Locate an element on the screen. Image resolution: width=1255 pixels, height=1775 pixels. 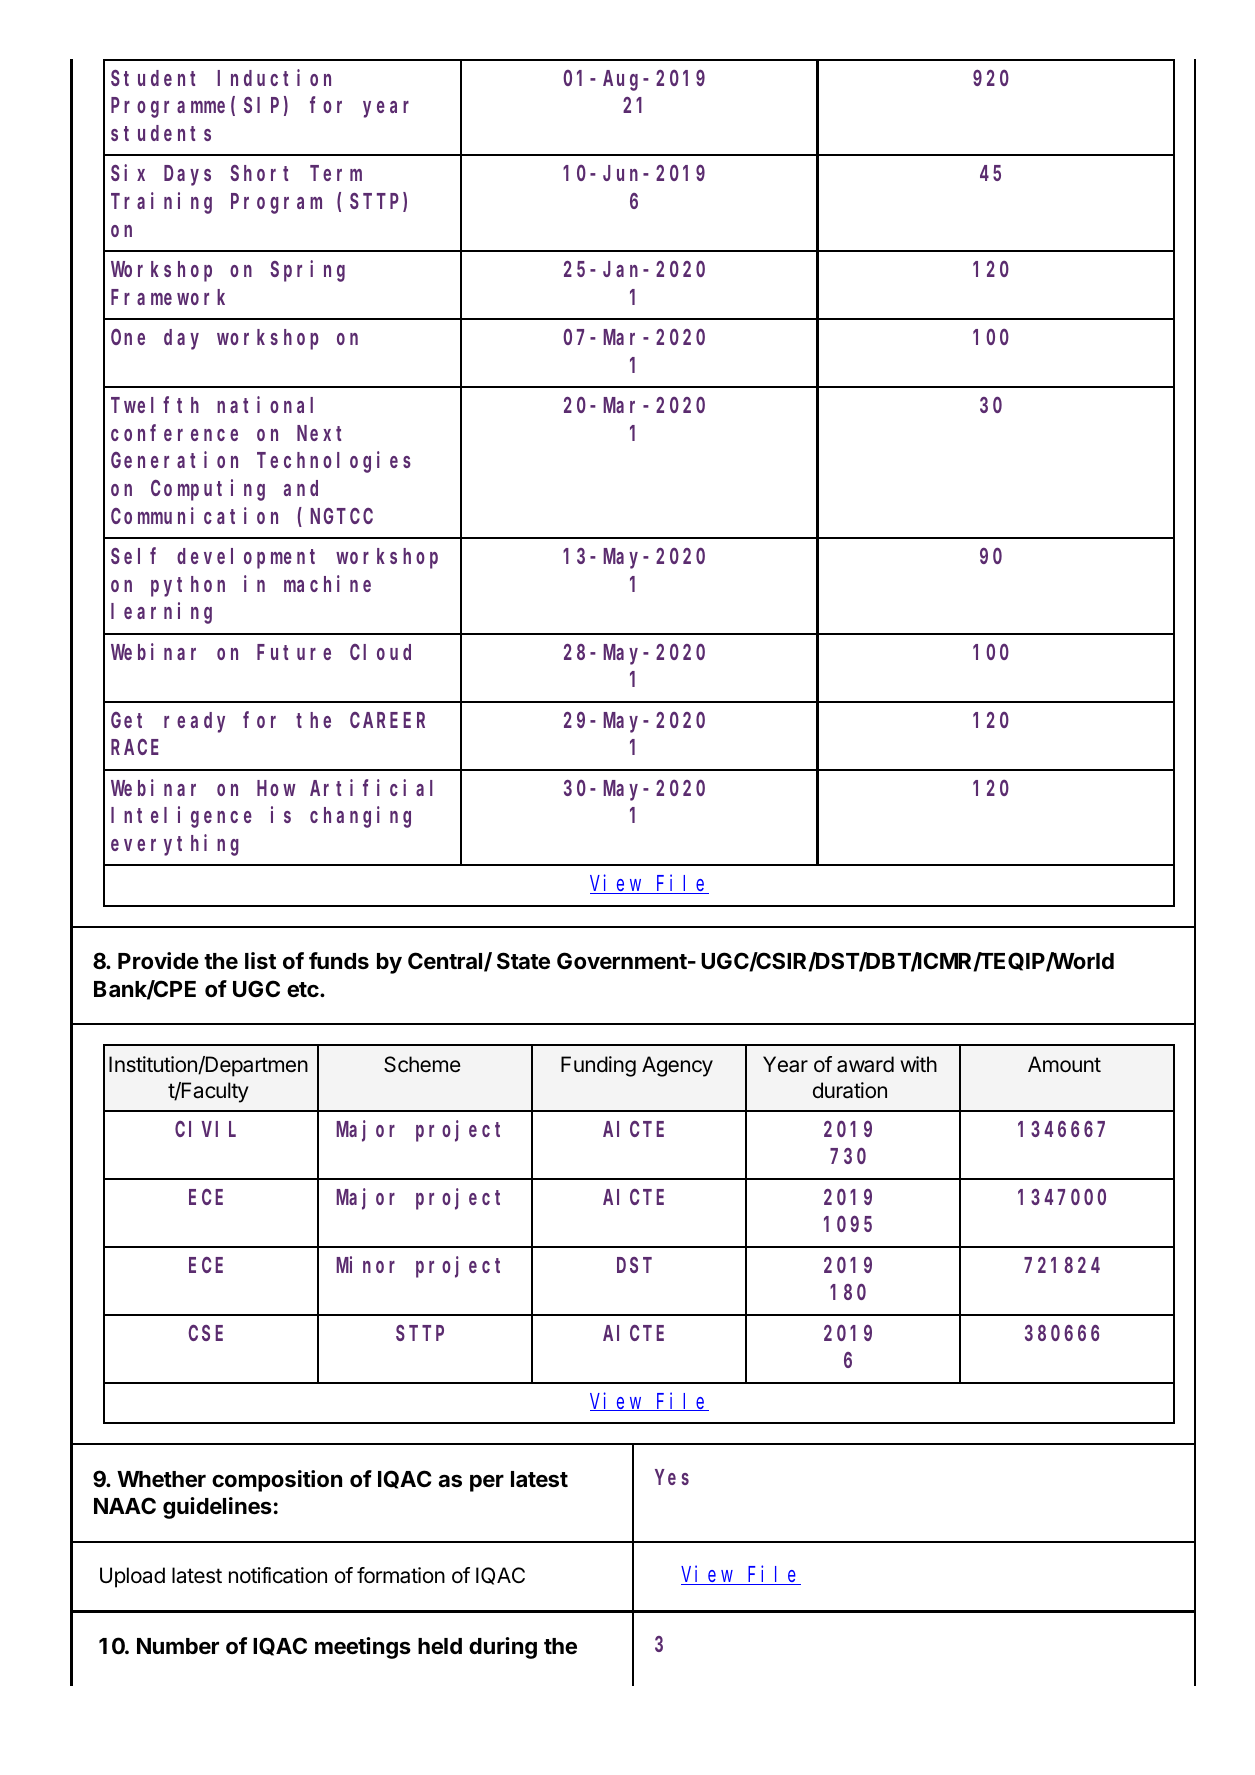
notification is located at coordinates (278, 1575).
